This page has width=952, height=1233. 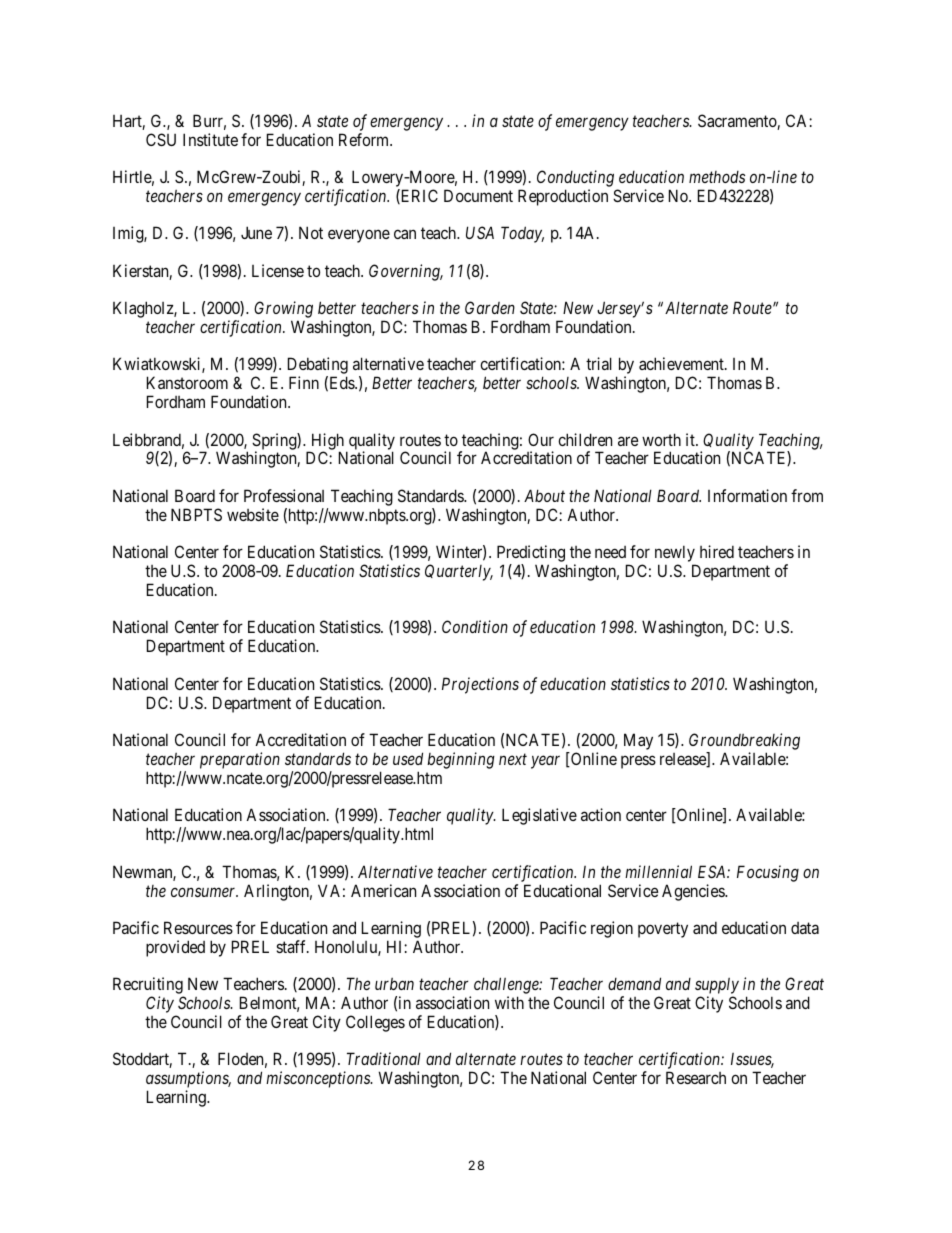 What do you see at coordinates (188, 1081) in the page?
I see `assumptions` at bounding box center [188, 1081].
